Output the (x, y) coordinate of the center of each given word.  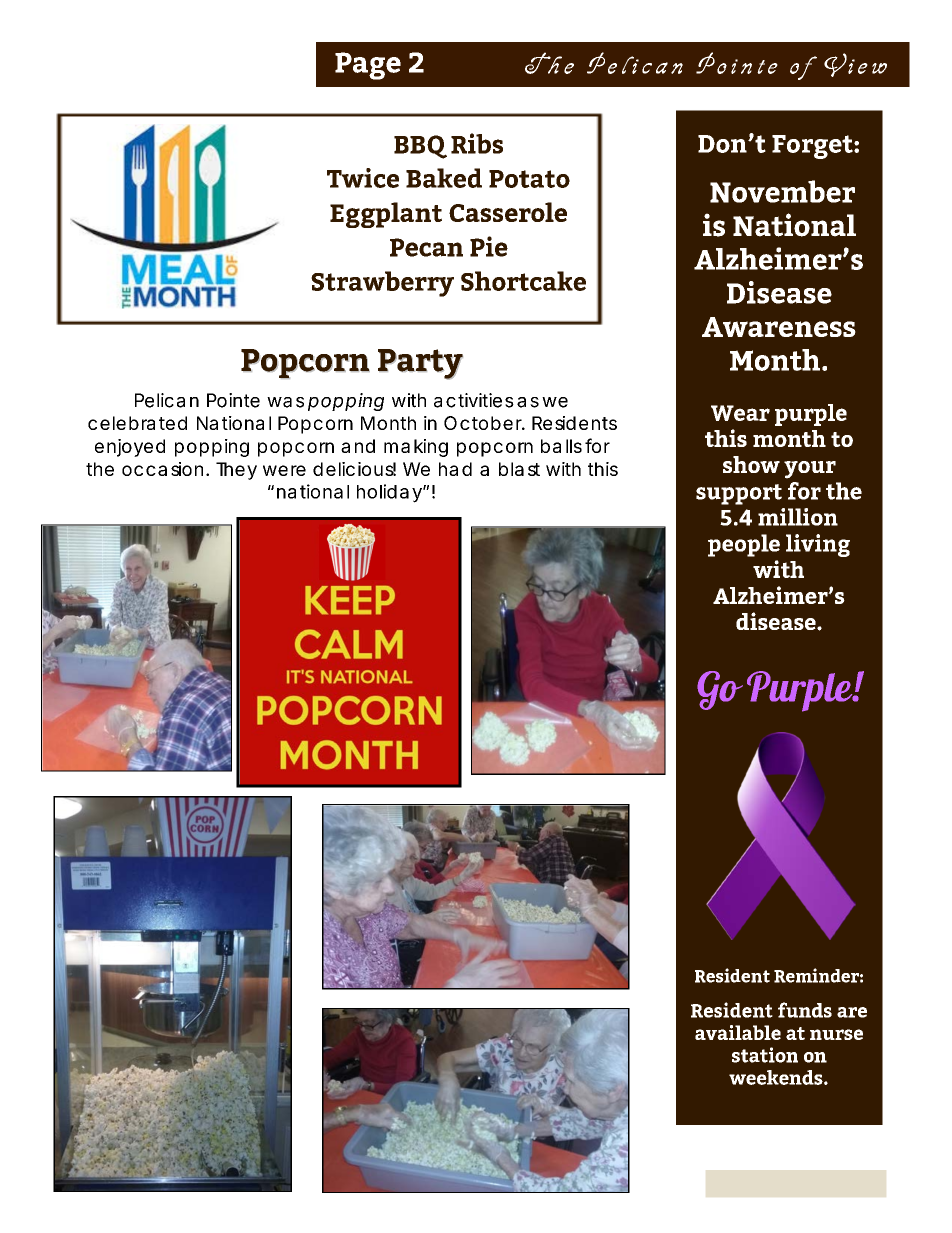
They (236, 471)
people (744, 545)
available (738, 1032)
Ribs (477, 143)
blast (519, 469)
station (765, 1055)
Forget (813, 147)
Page (368, 66)
